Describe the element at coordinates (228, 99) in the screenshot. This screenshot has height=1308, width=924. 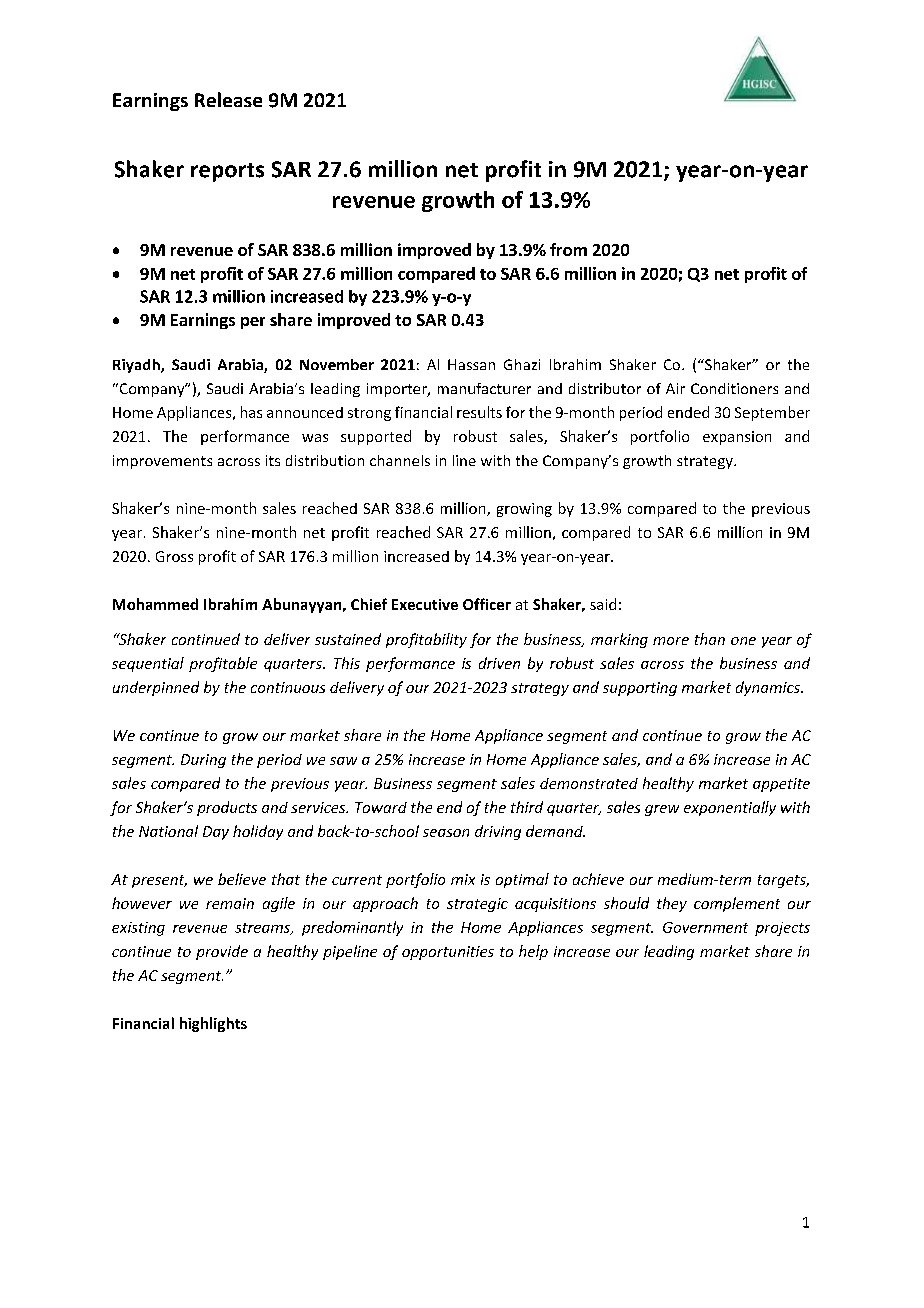
I see `Release` at that location.
